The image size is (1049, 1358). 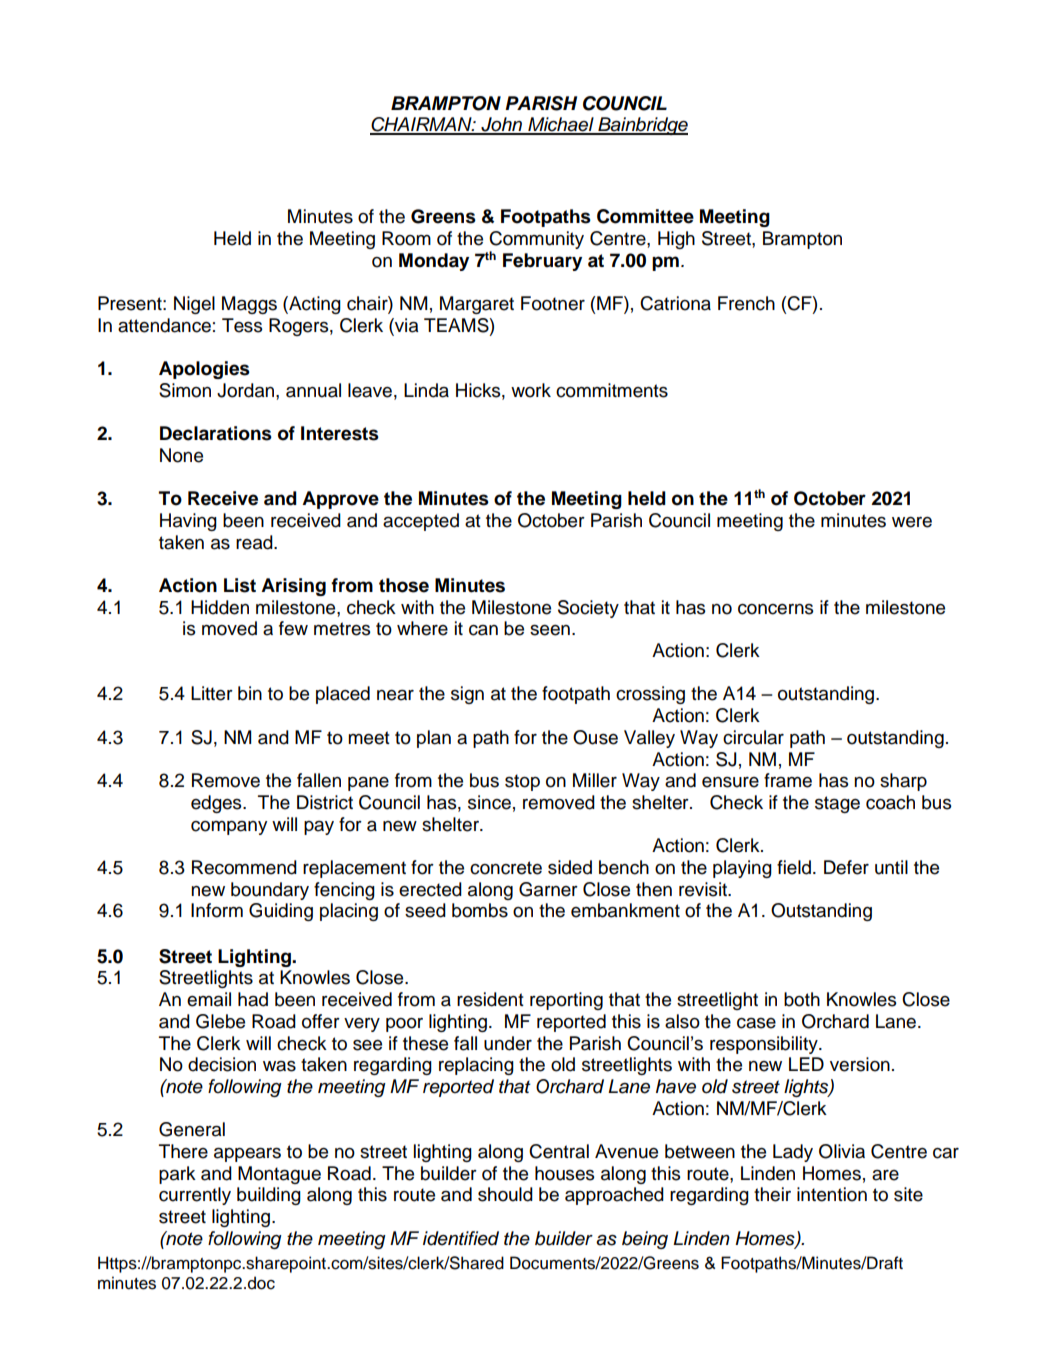 What do you see at coordinates (561, 125) in the image?
I see `Michael` at bounding box center [561, 125].
